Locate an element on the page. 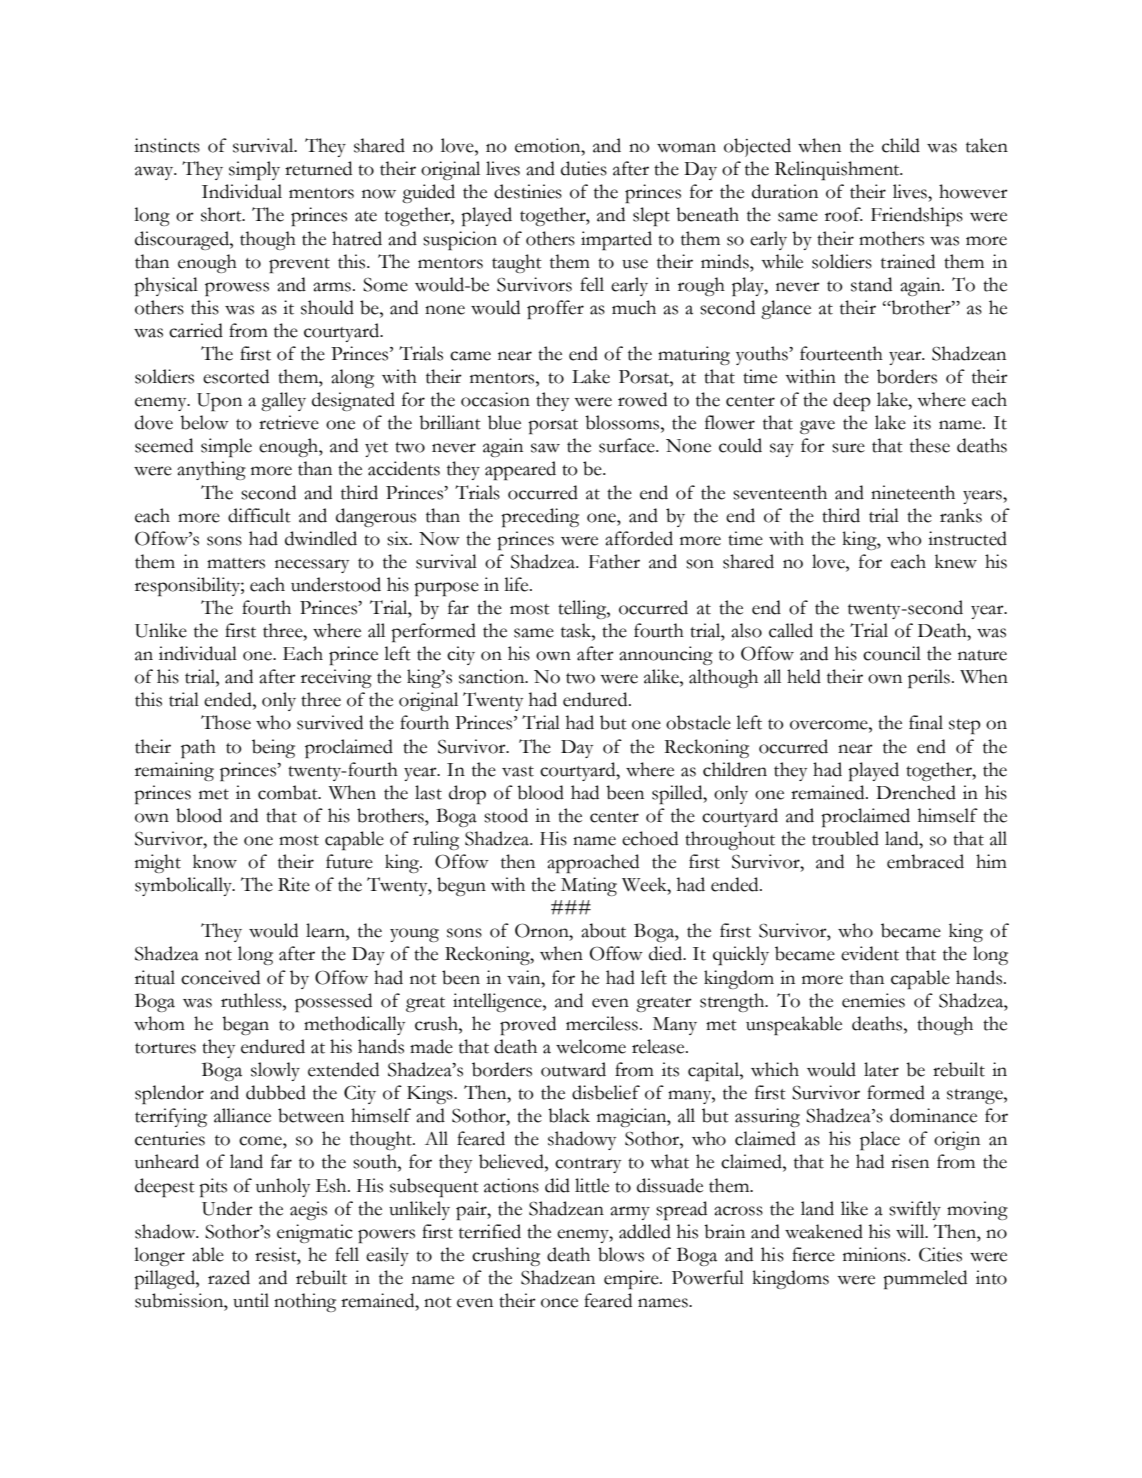 This document has height=1478, width=1142. razed is located at coordinates (229, 1277).
